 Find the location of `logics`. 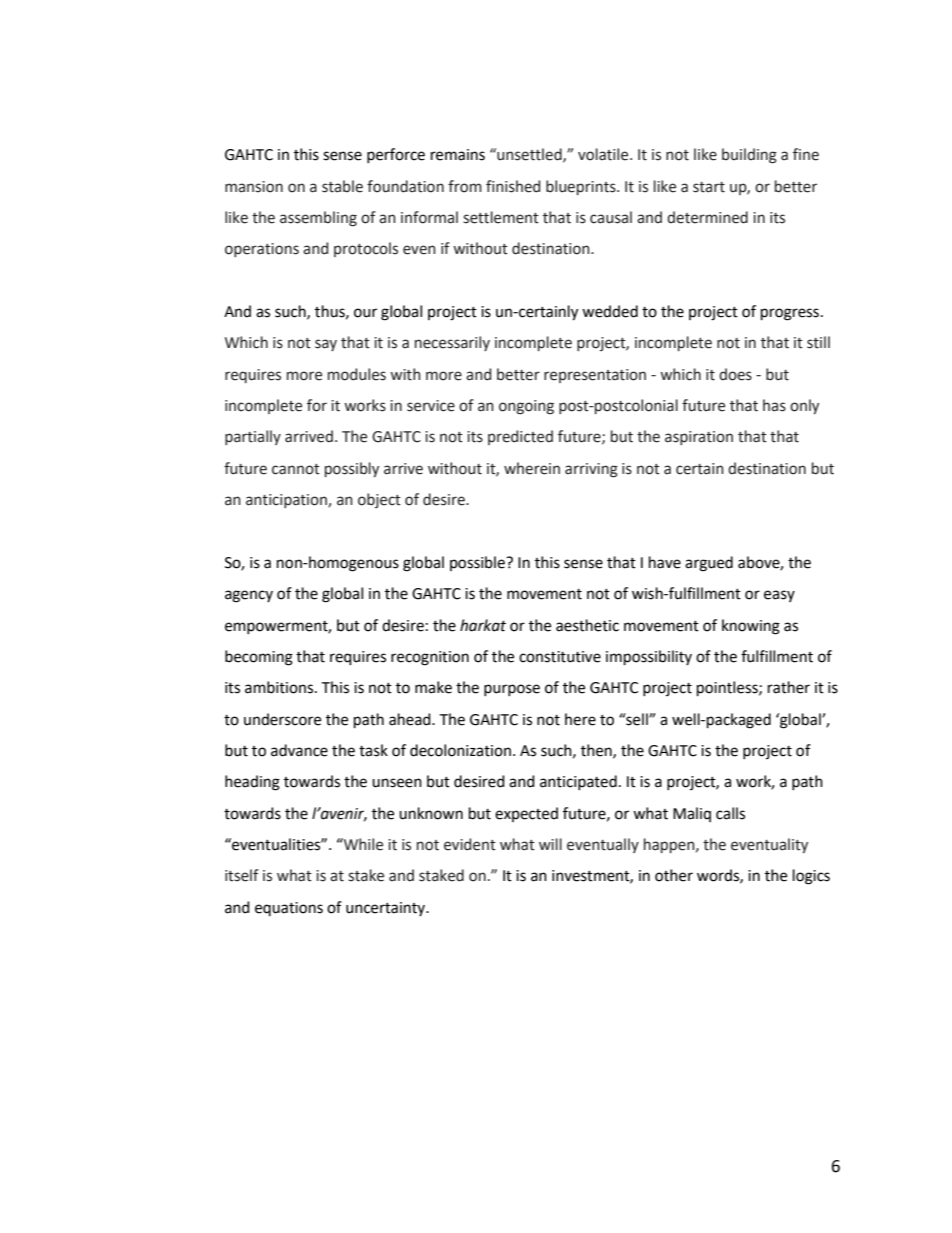

logics is located at coordinates (811, 877).
